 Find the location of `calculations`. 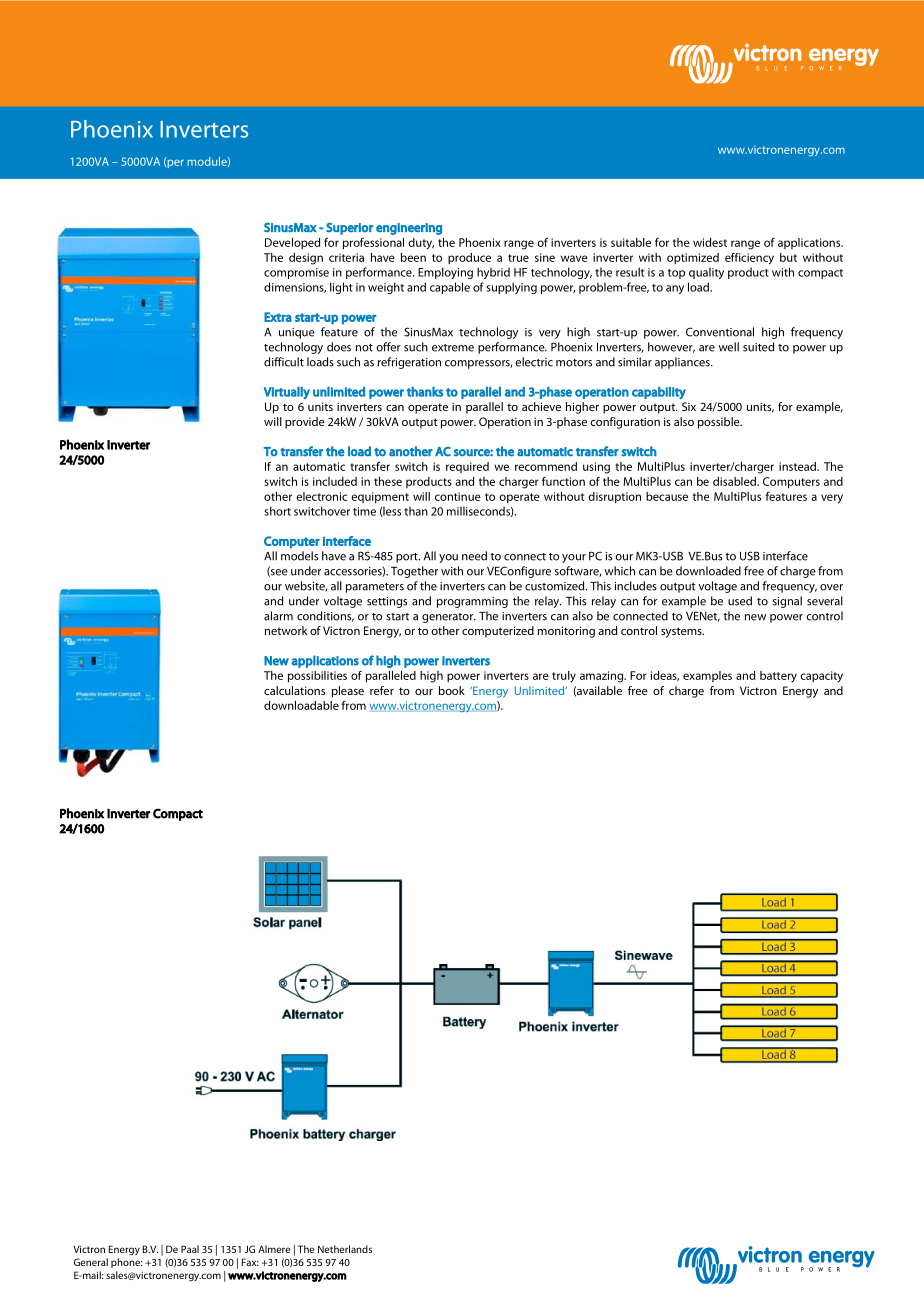

calculations is located at coordinates (294, 690).
